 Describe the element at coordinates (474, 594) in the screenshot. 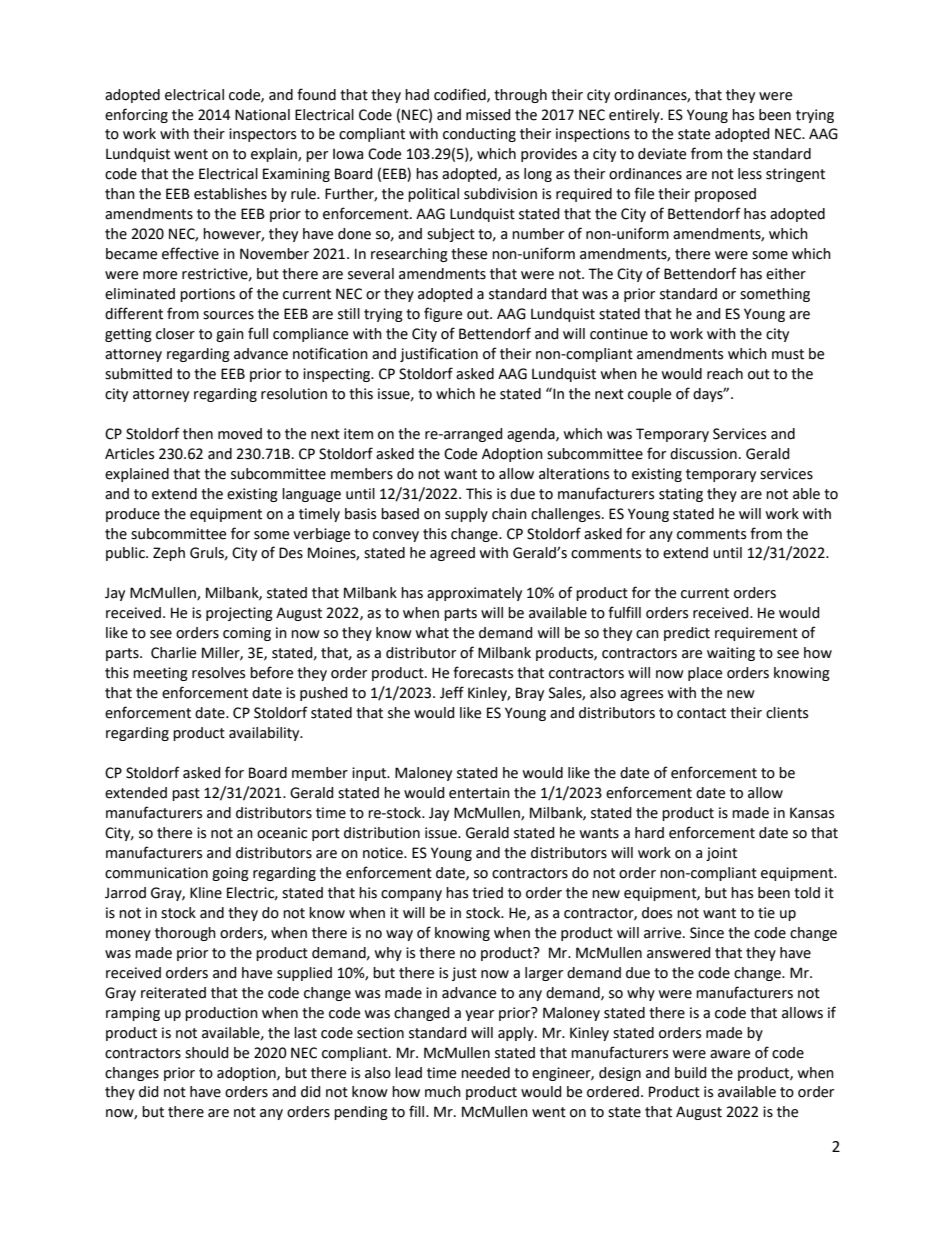

I see `approximately` at that location.
